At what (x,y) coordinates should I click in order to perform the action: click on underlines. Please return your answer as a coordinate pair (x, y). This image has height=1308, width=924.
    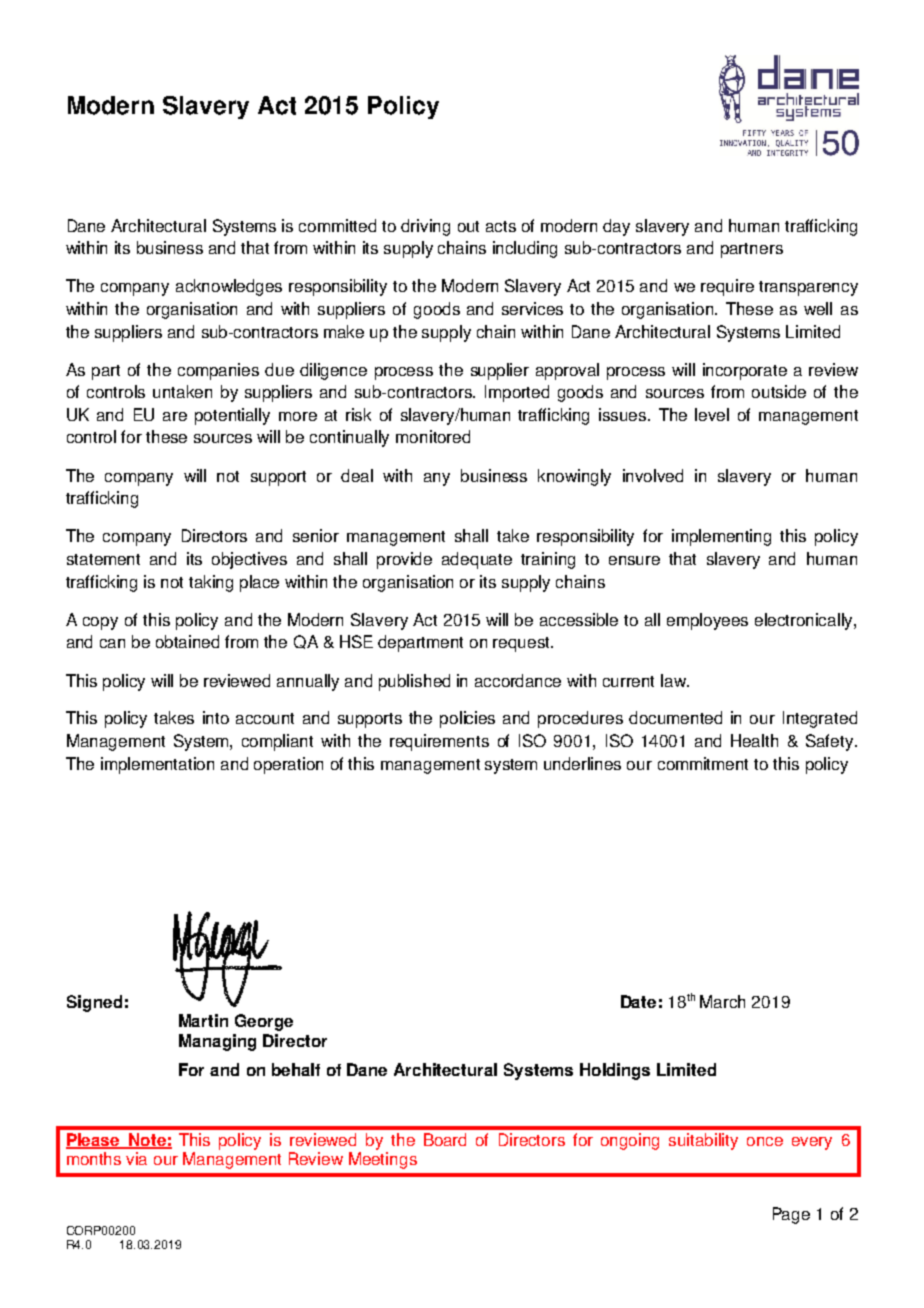
    Looking at the image, I should click on (582, 763).
